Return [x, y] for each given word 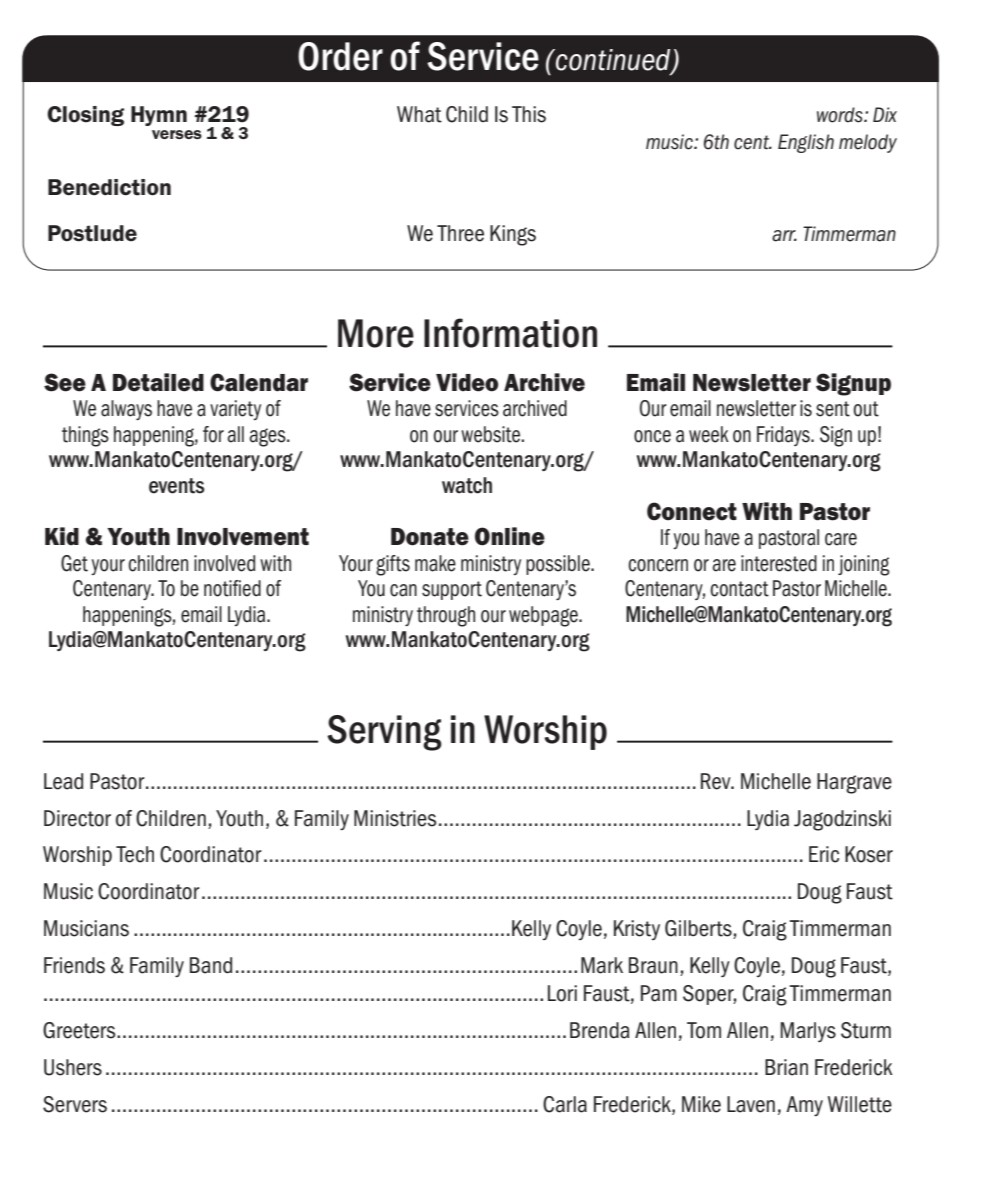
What [419, 114]
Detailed [158, 382]
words [841, 115]
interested [779, 563]
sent [833, 409]
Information [510, 333]
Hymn [159, 116]
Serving [384, 733]
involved [224, 563]
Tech [135, 854]
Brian [786, 1067]
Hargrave [854, 783]
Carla [565, 1104]
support [452, 590]
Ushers [73, 1067]
